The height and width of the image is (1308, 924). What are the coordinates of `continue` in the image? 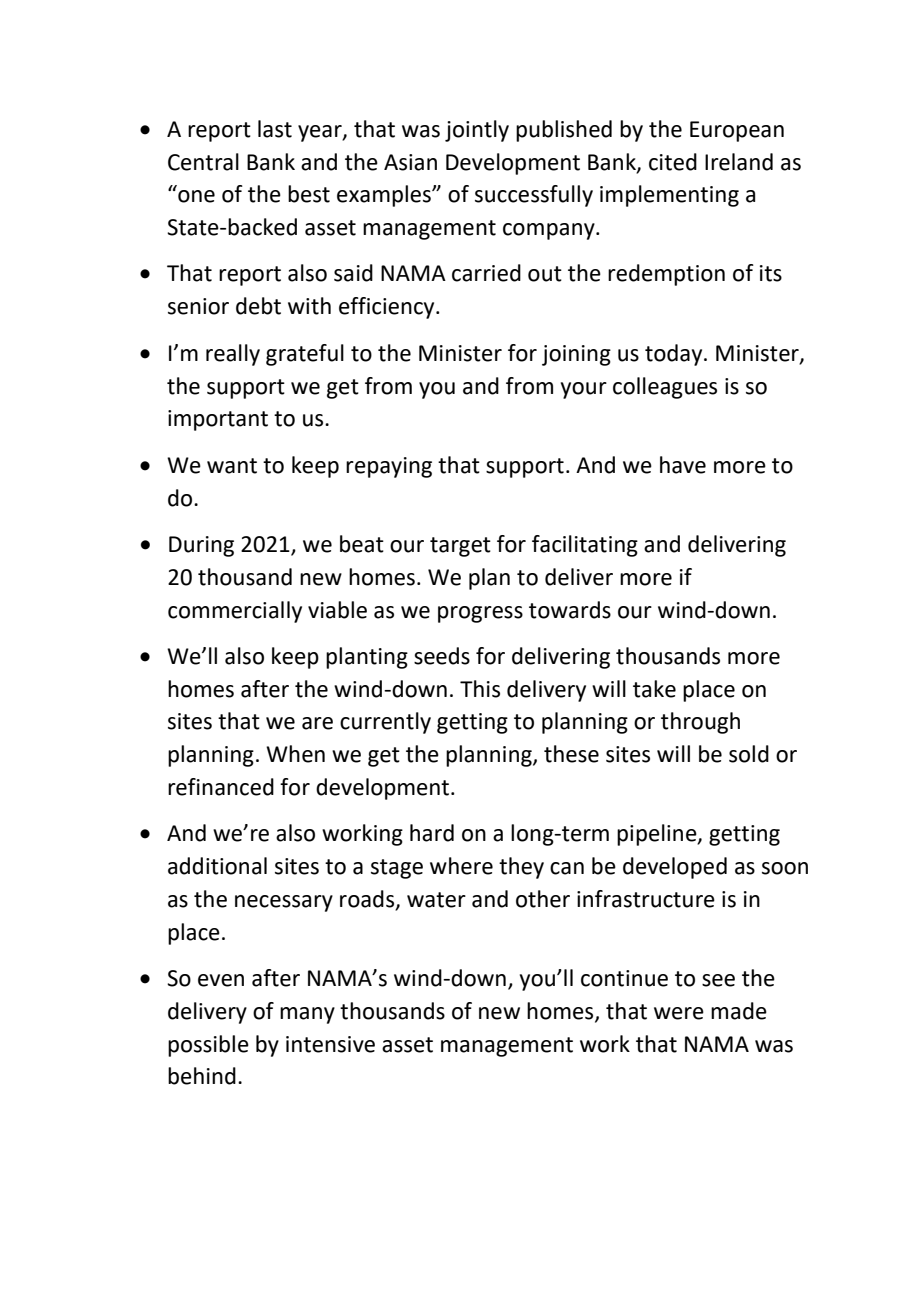 It's located at (624, 978).
